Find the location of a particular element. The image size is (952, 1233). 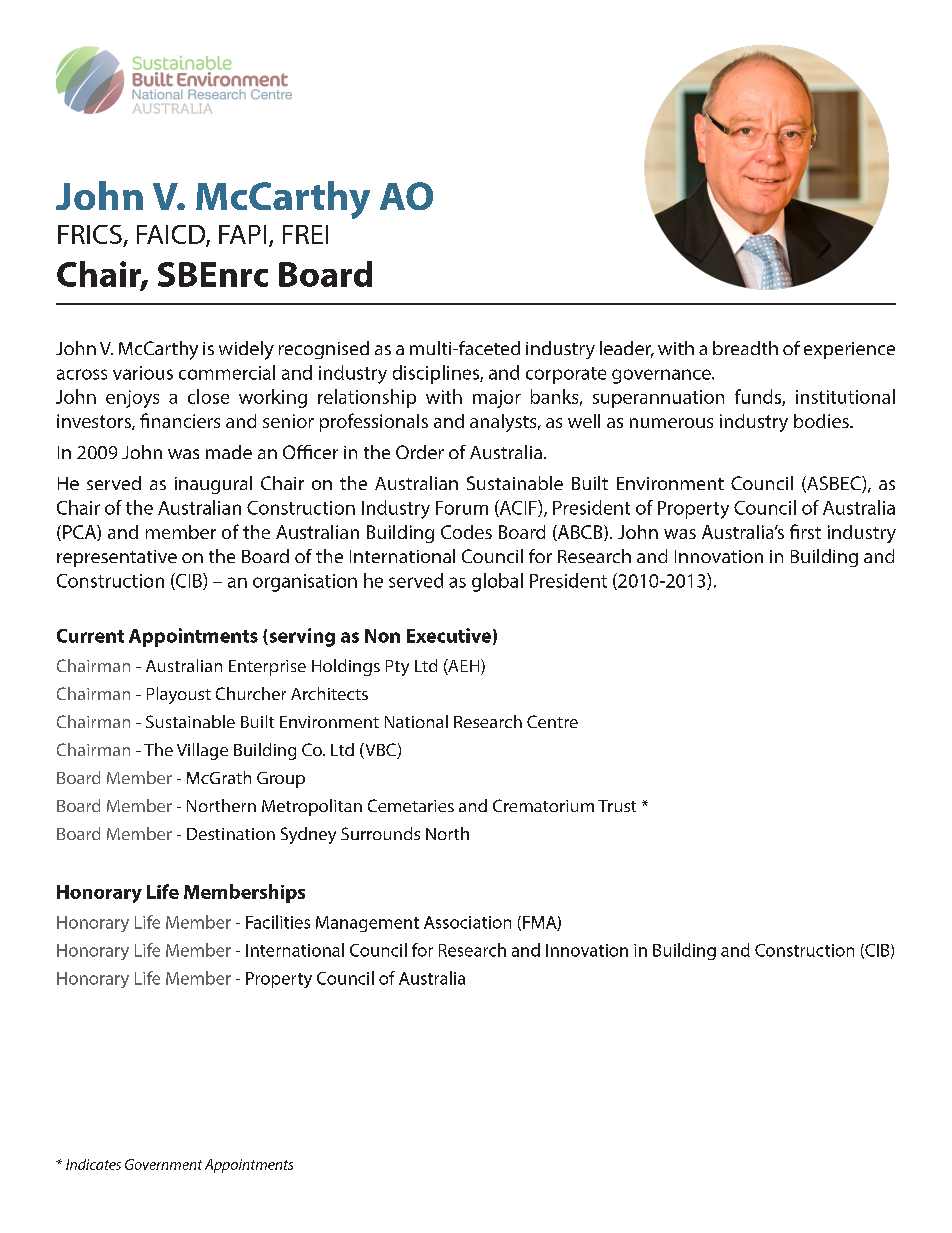

Government is located at coordinates (163, 1164).
